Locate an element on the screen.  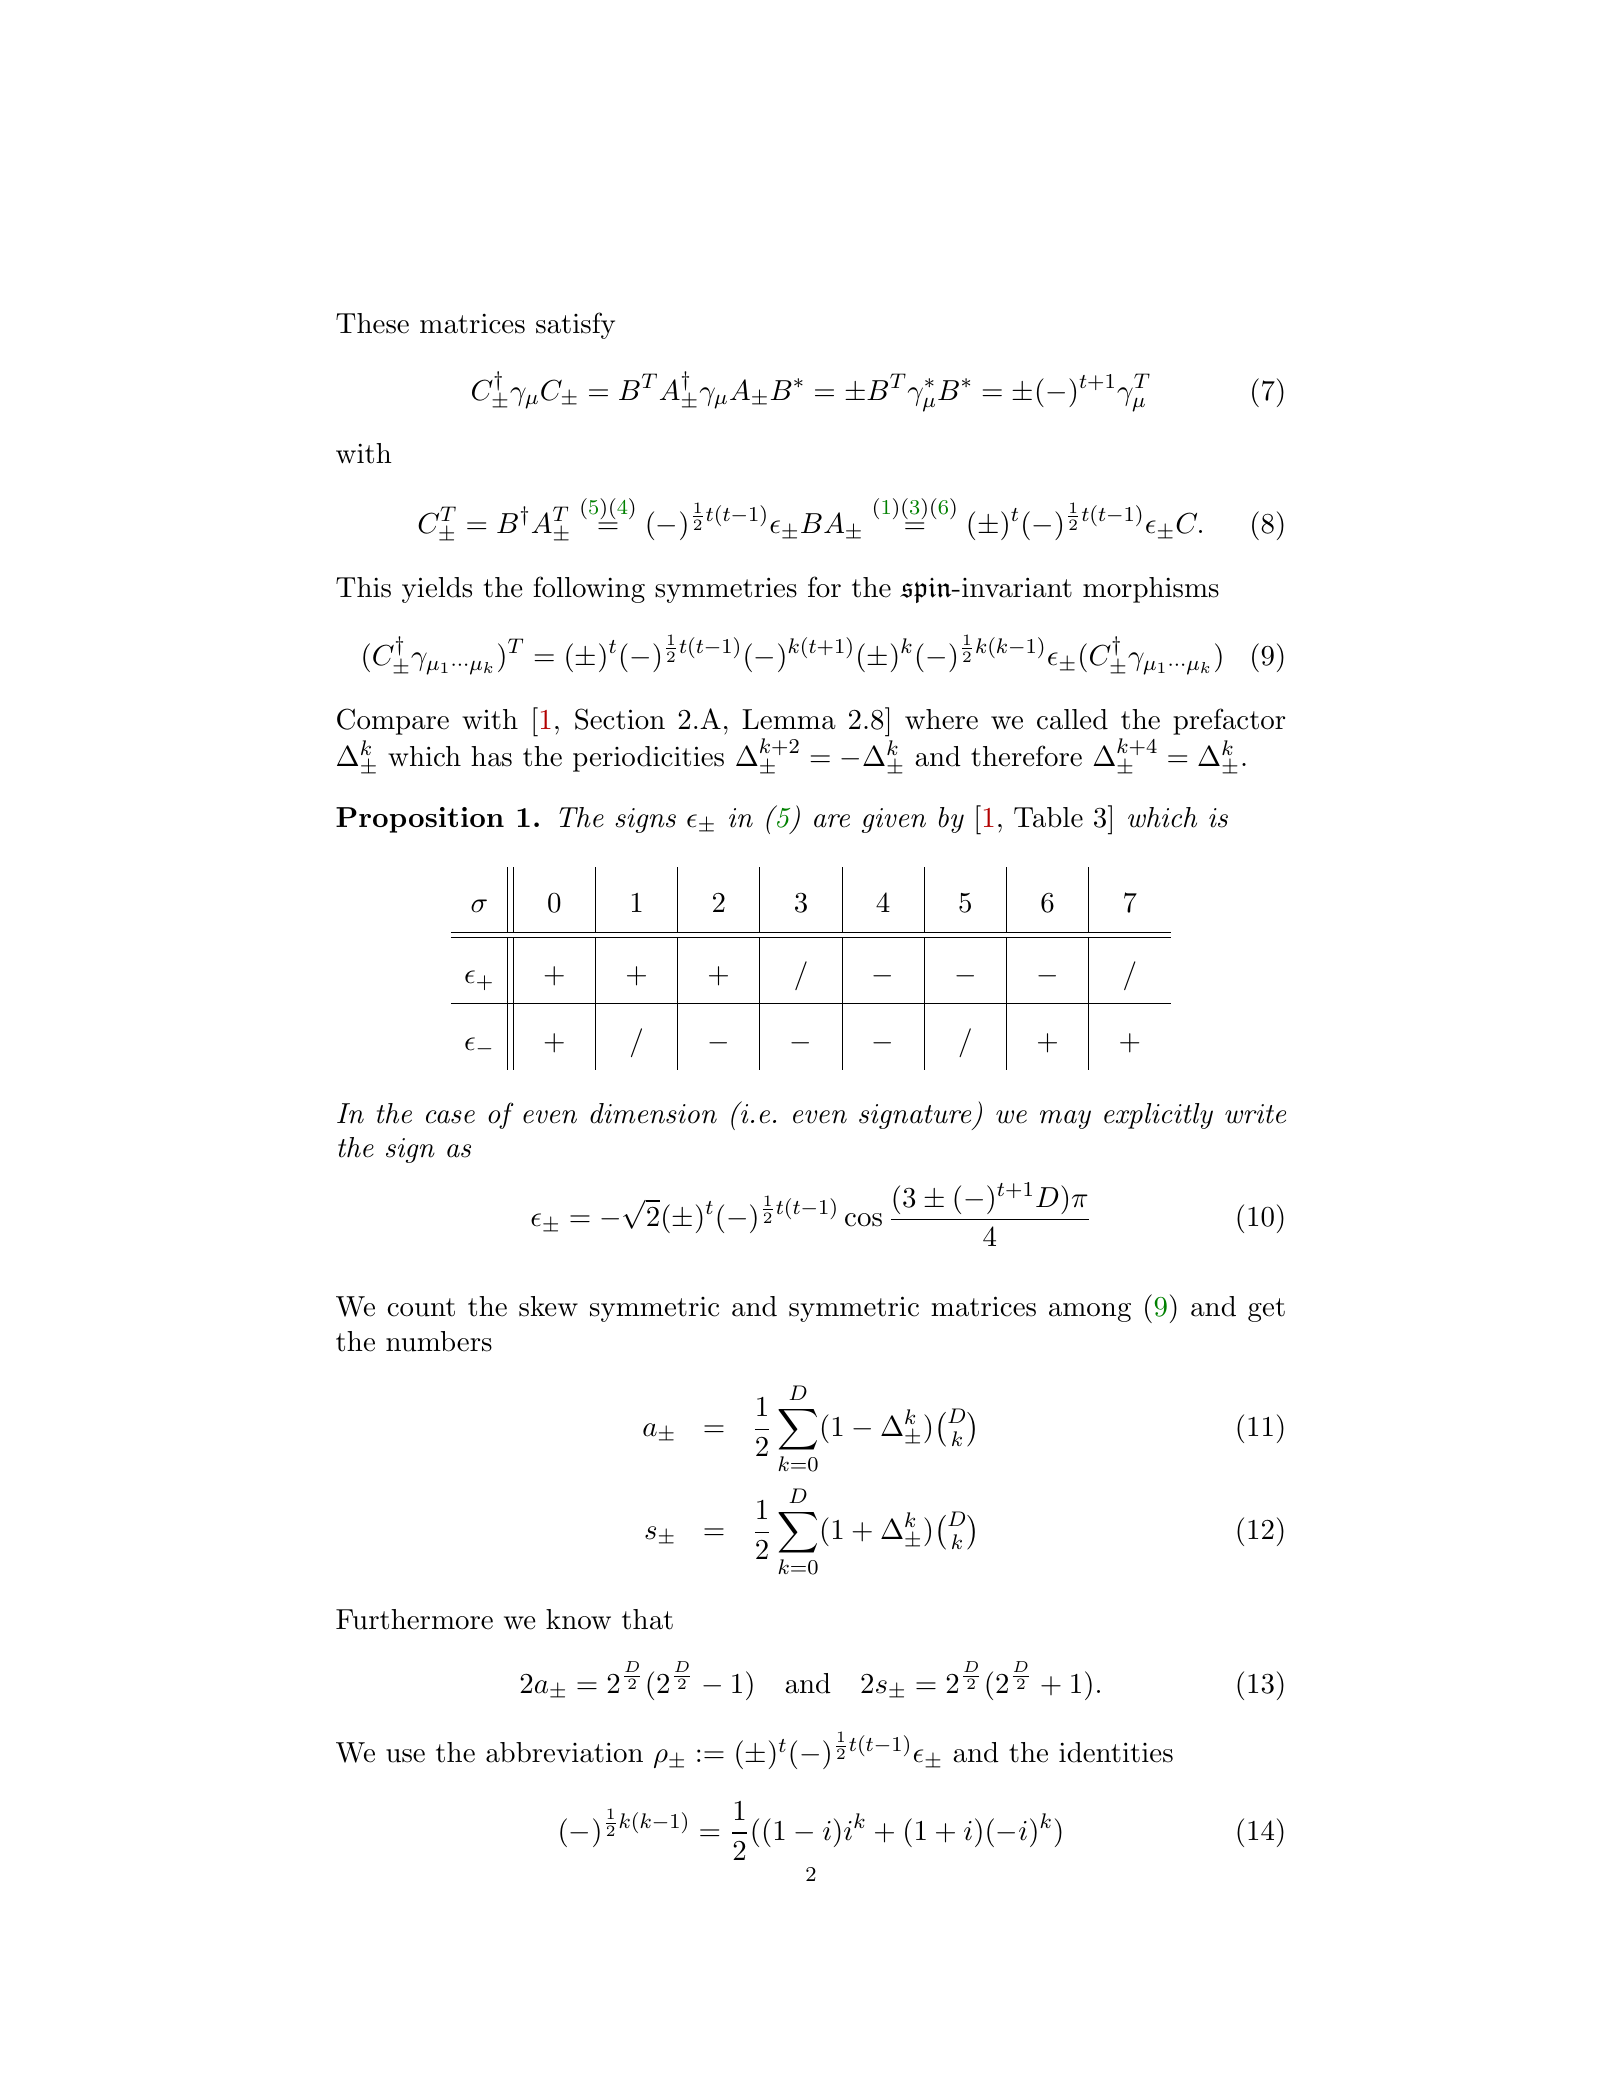
morphisms is located at coordinates (1151, 590).
